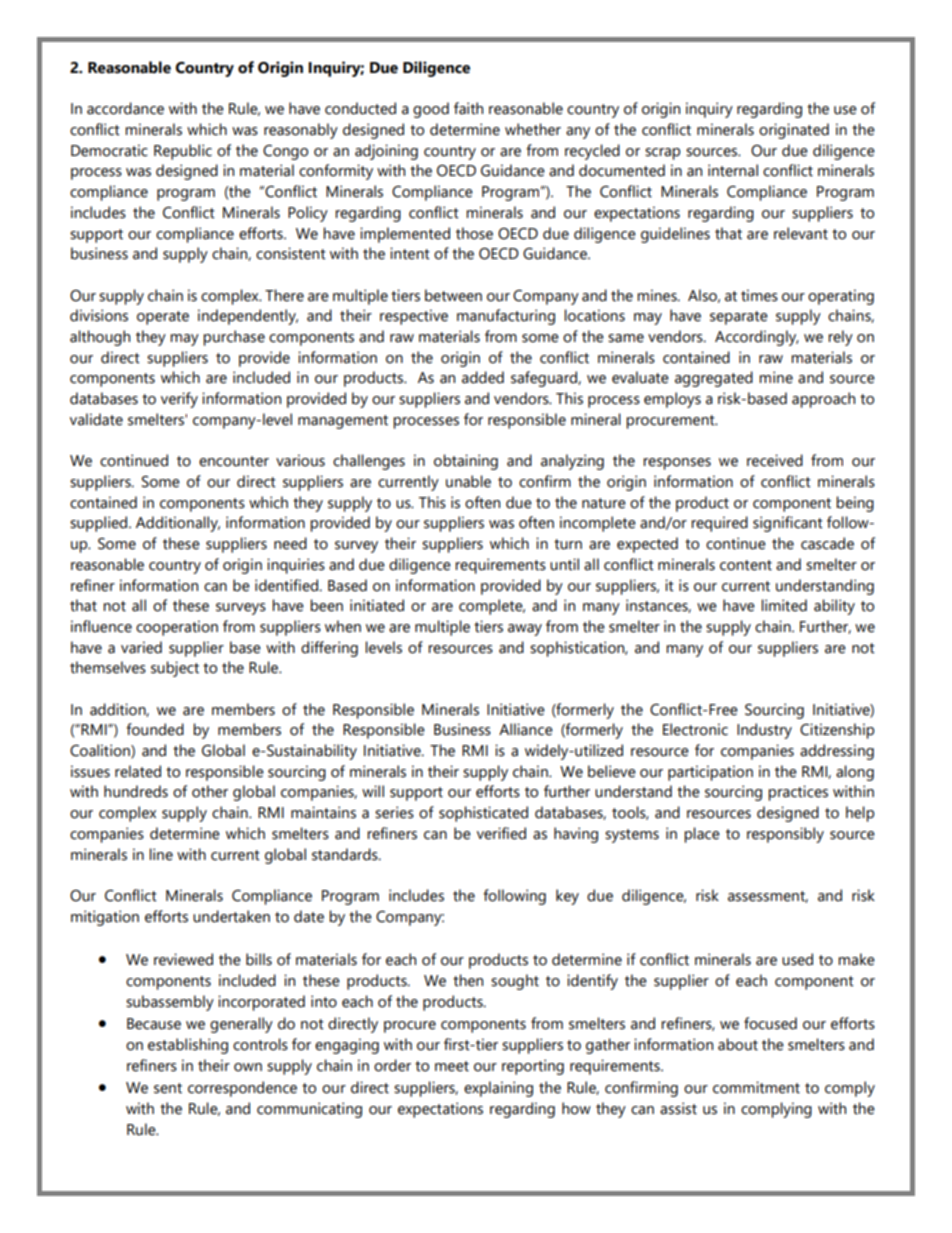  What do you see at coordinates (498, 1089) in the screenshot?
I see `explaining` at bounding box center [498, 1089].
